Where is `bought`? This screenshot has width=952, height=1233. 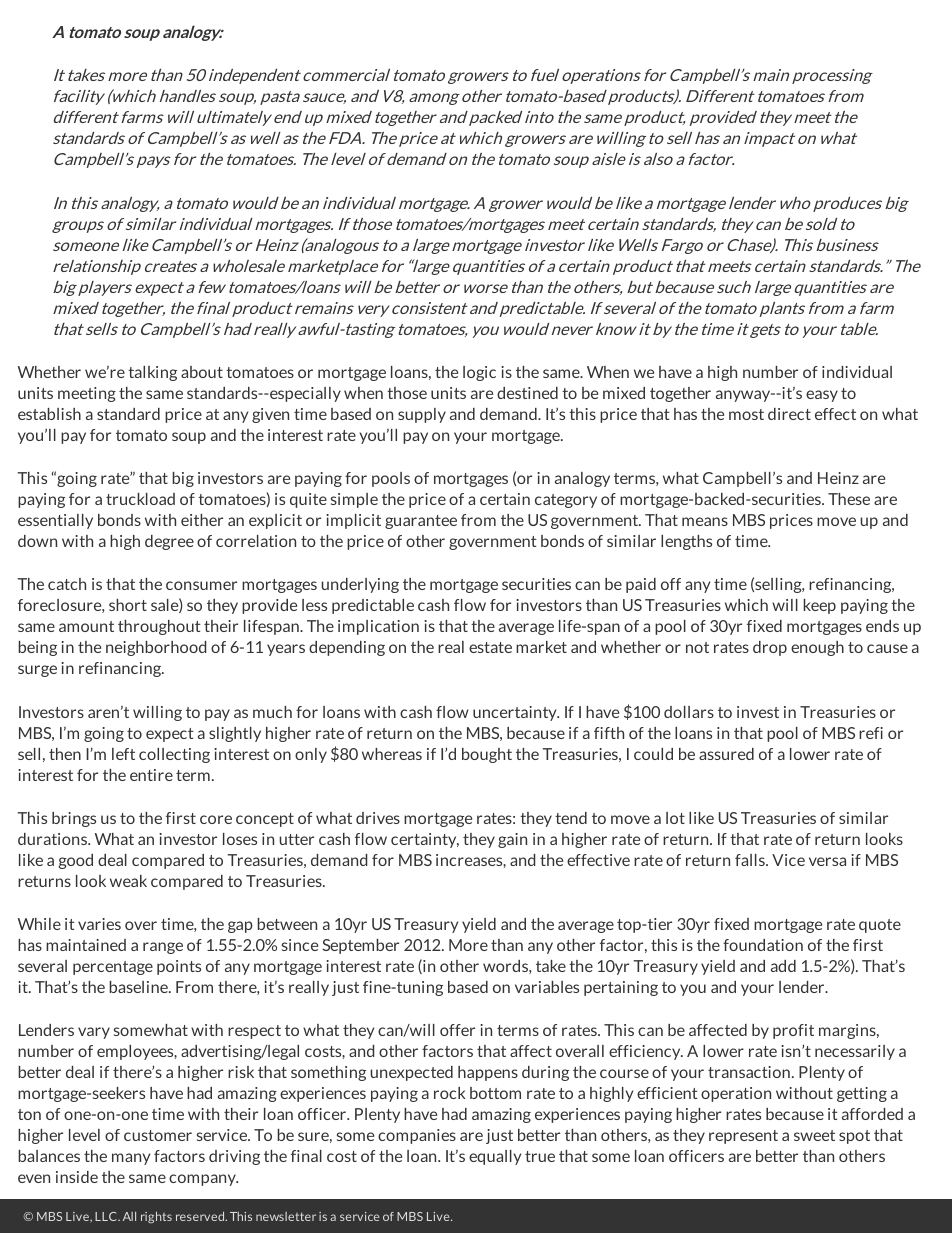 bought is located at coordinates (487, 755).
